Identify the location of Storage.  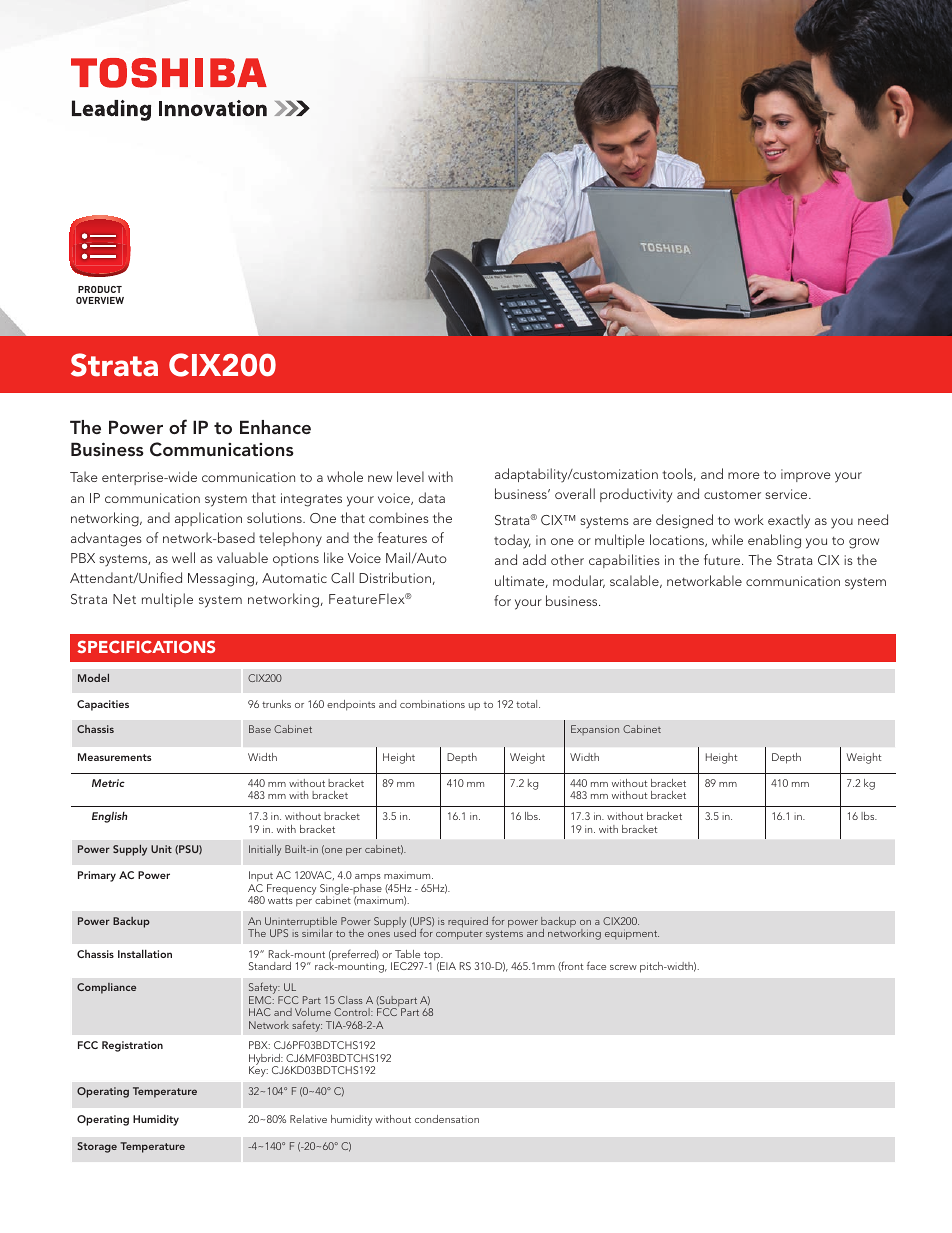
(97, 1147).
